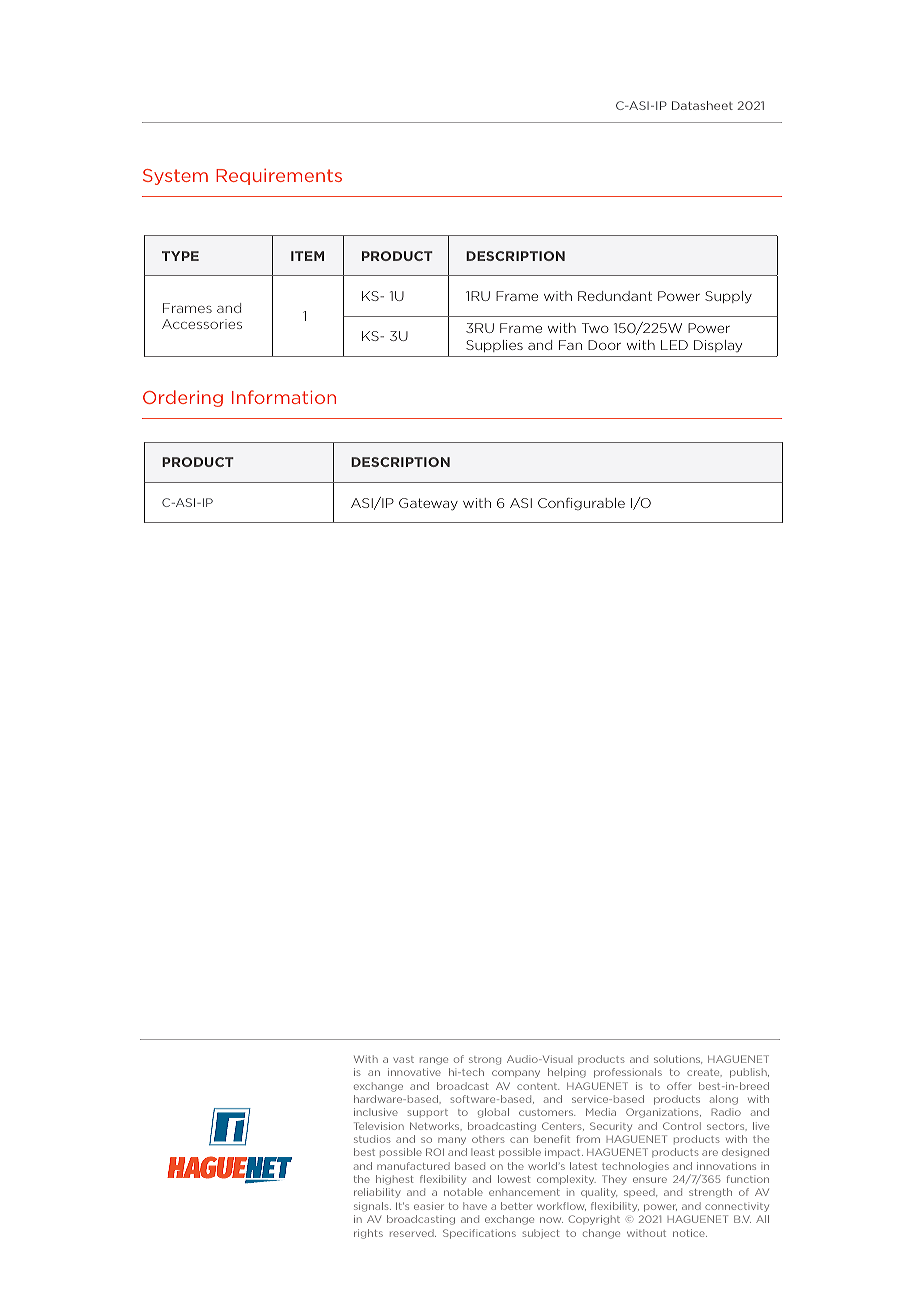  Describe the element at coordinates (279, 177) in the document. I see `Requirements` at that location.
